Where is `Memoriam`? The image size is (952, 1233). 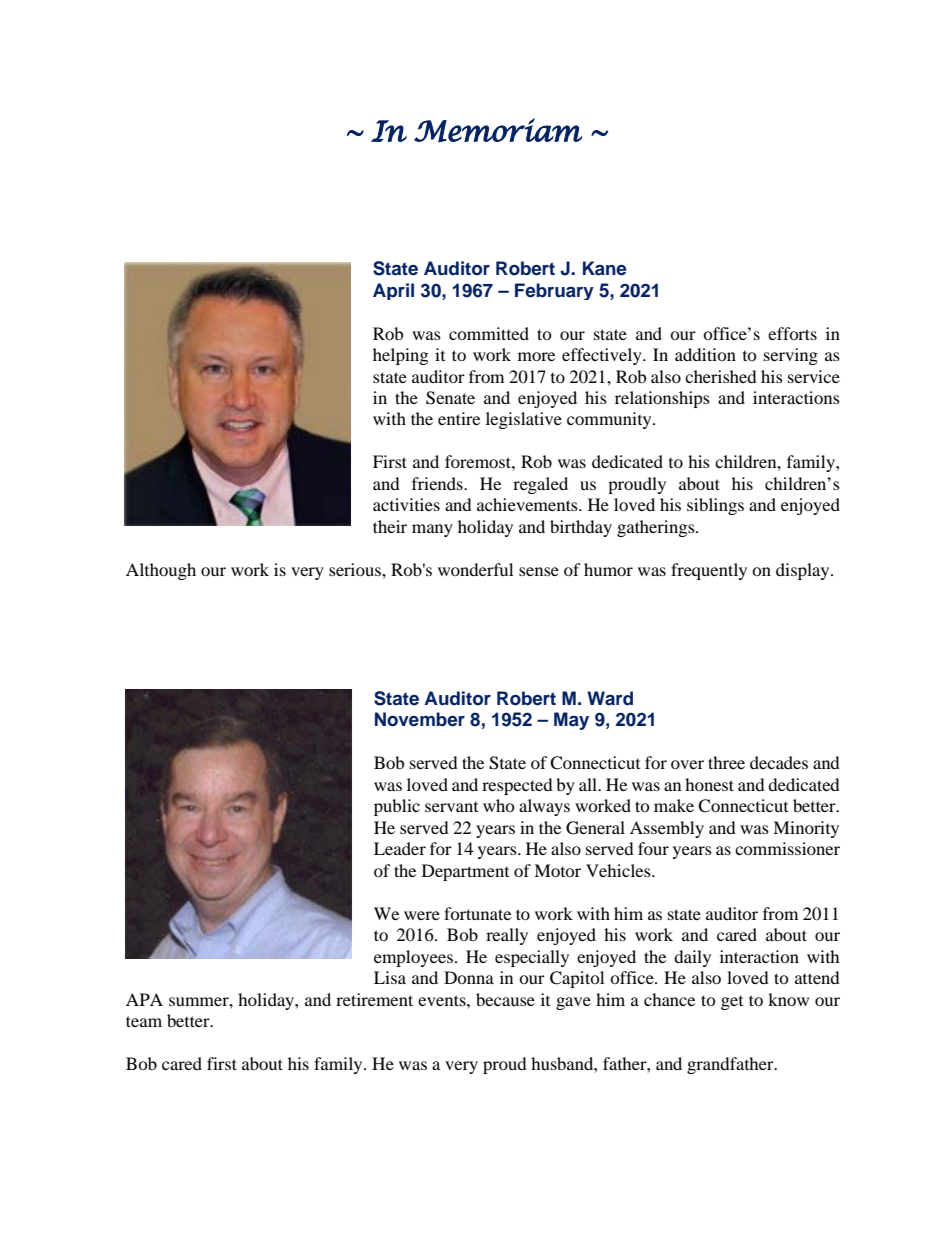
Memoriam is located at coordinates (498, 130).
